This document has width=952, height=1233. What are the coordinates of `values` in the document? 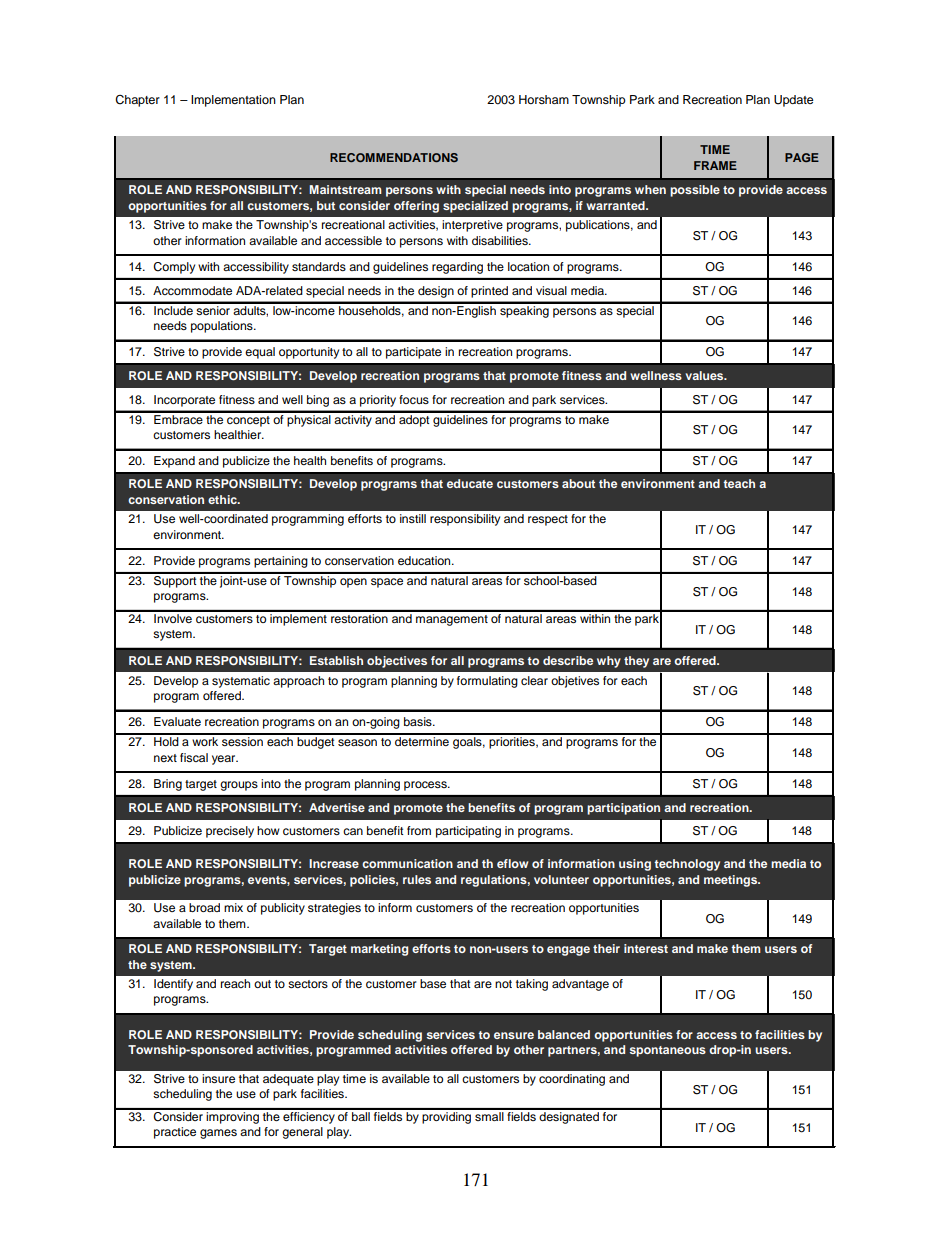 It's located at (705, 375).
